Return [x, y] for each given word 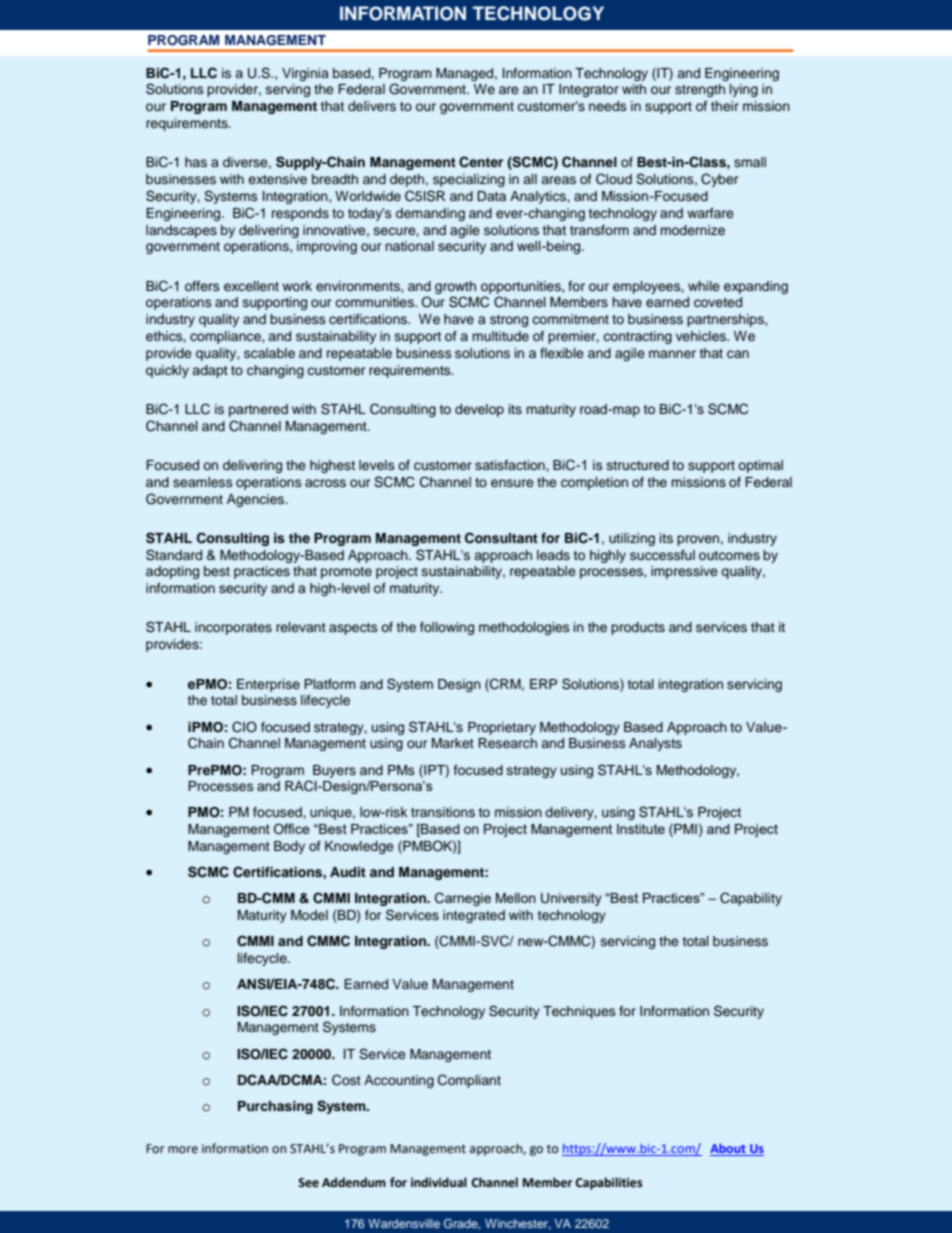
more [183, 1150]
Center [481, 162]
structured [638, 465]
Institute [641, 829]
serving [288, 90]
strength [700, 90]
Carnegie [463, 899]
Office [292, 828]
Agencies [257, 500]
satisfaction [511, 465]
